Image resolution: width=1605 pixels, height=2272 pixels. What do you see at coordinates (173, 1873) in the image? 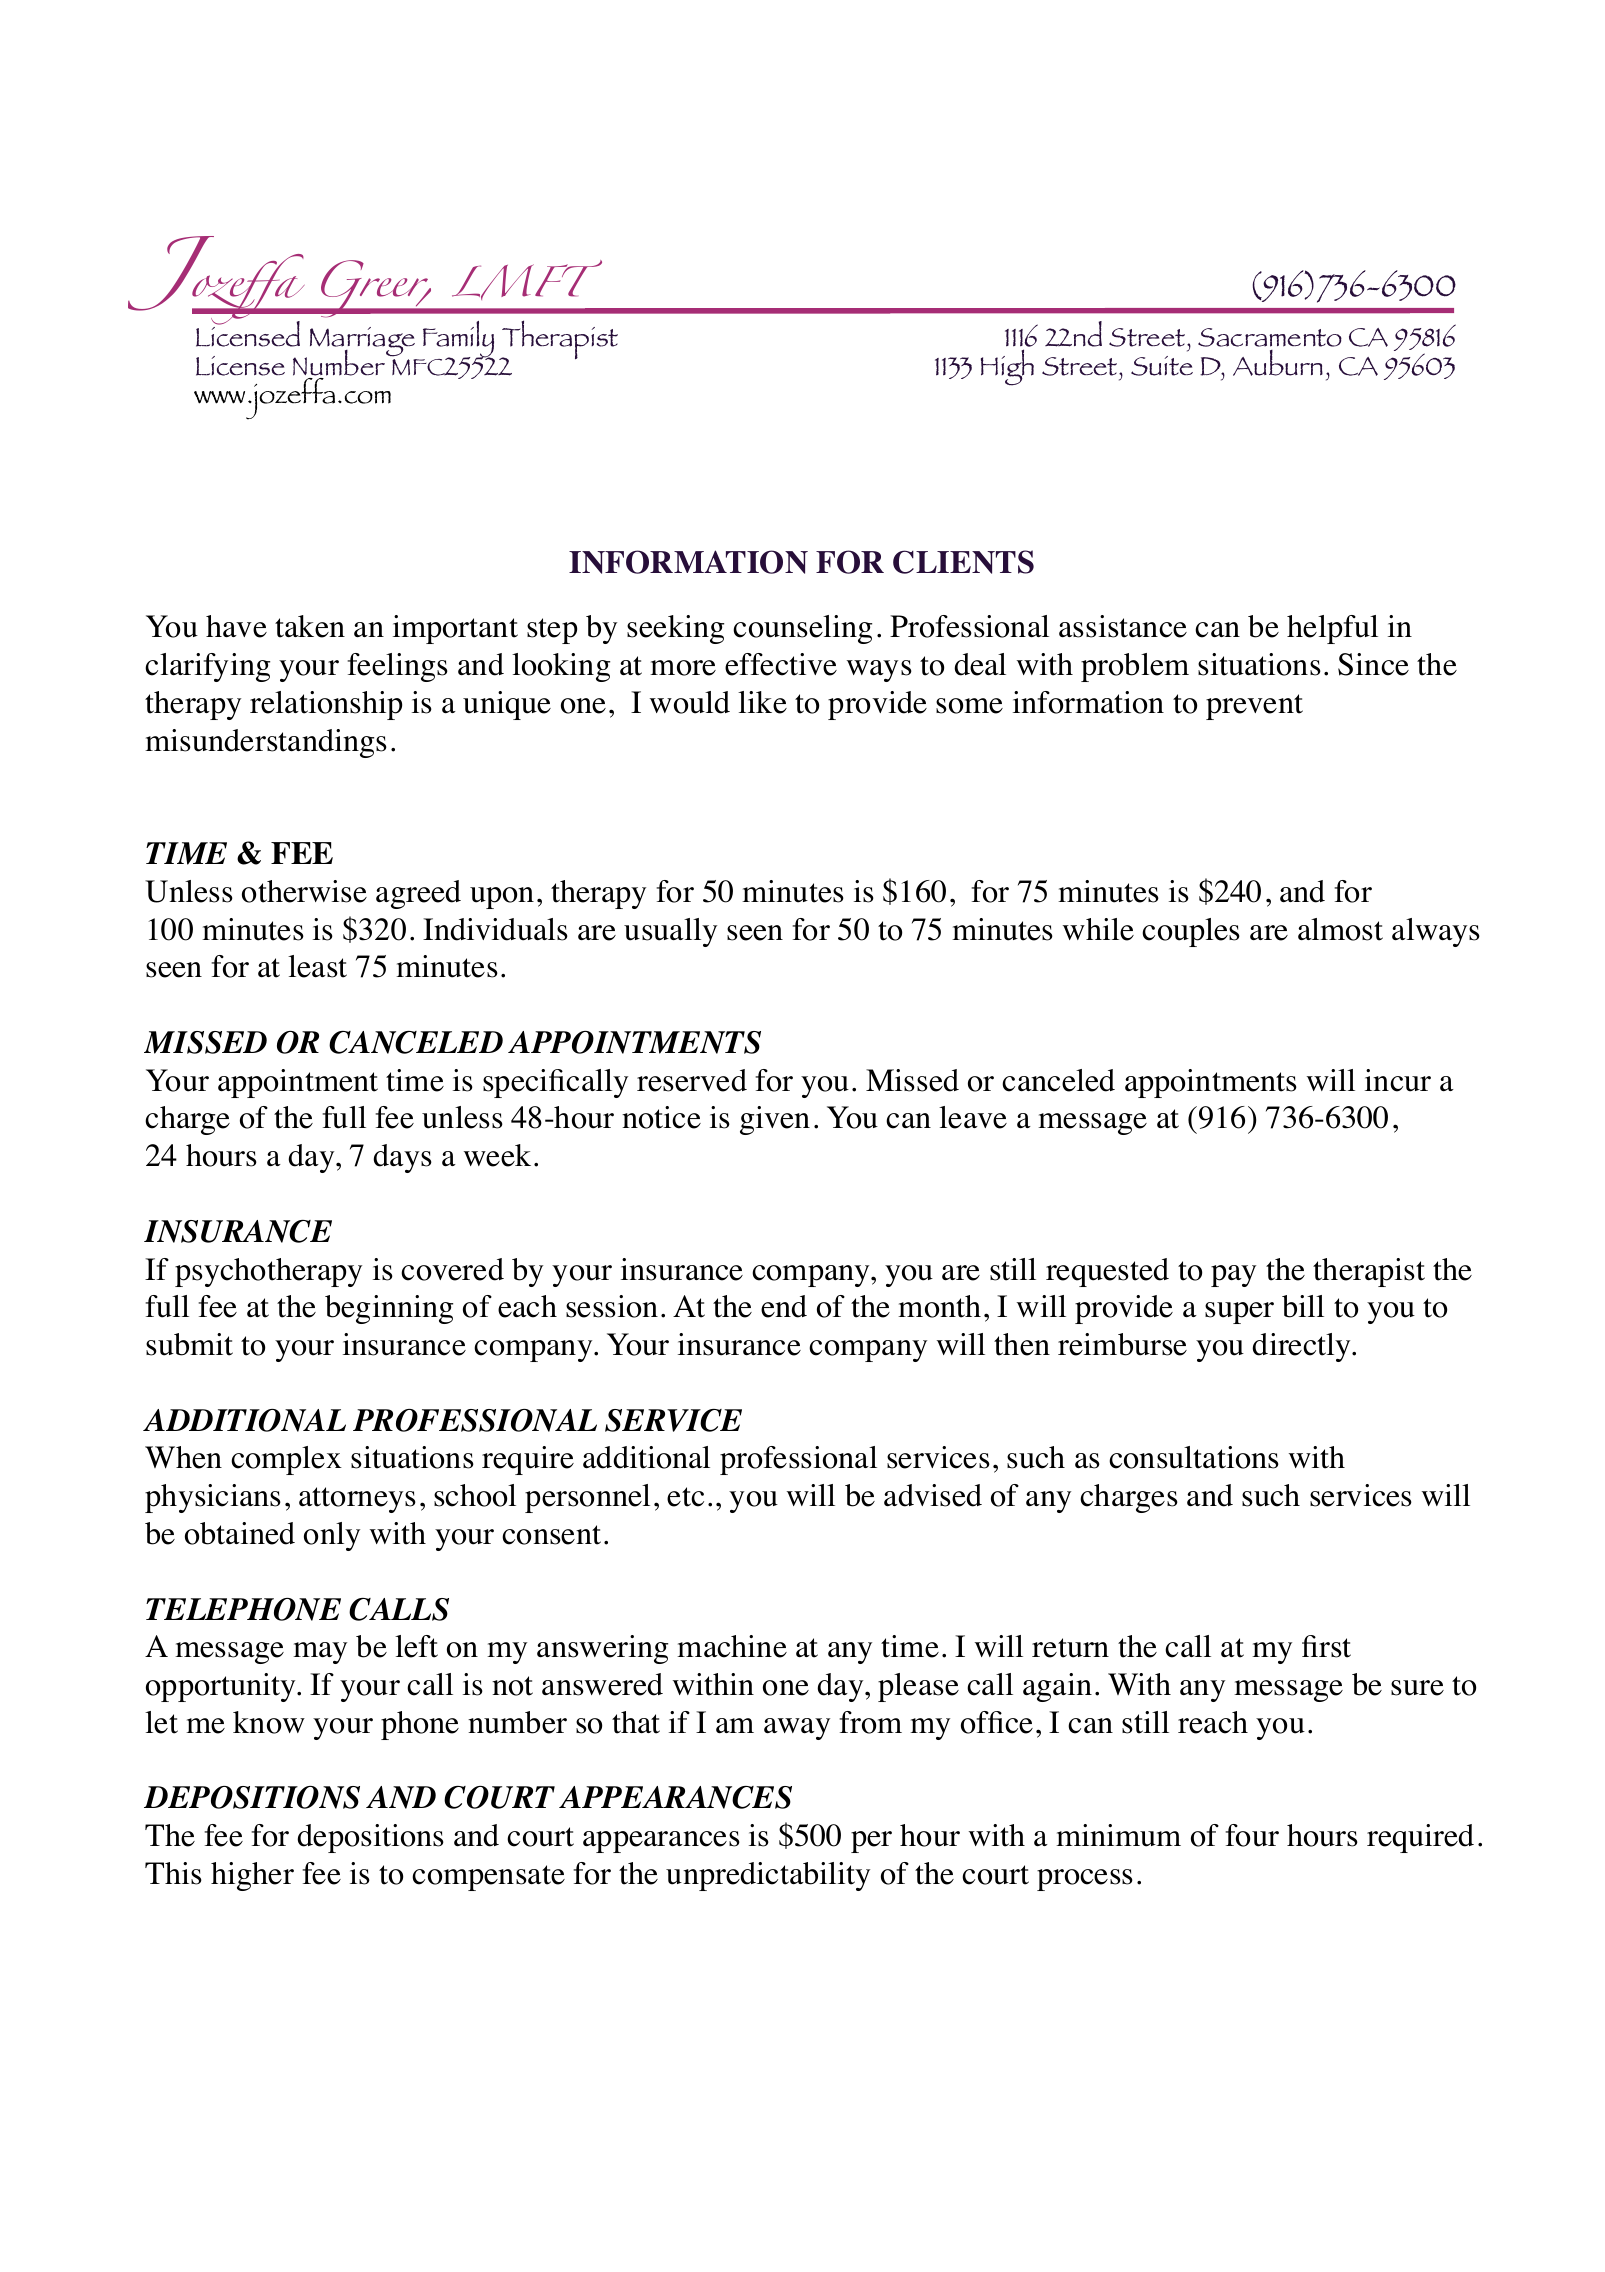
I see `This` at bounding box center [173, 1873].
